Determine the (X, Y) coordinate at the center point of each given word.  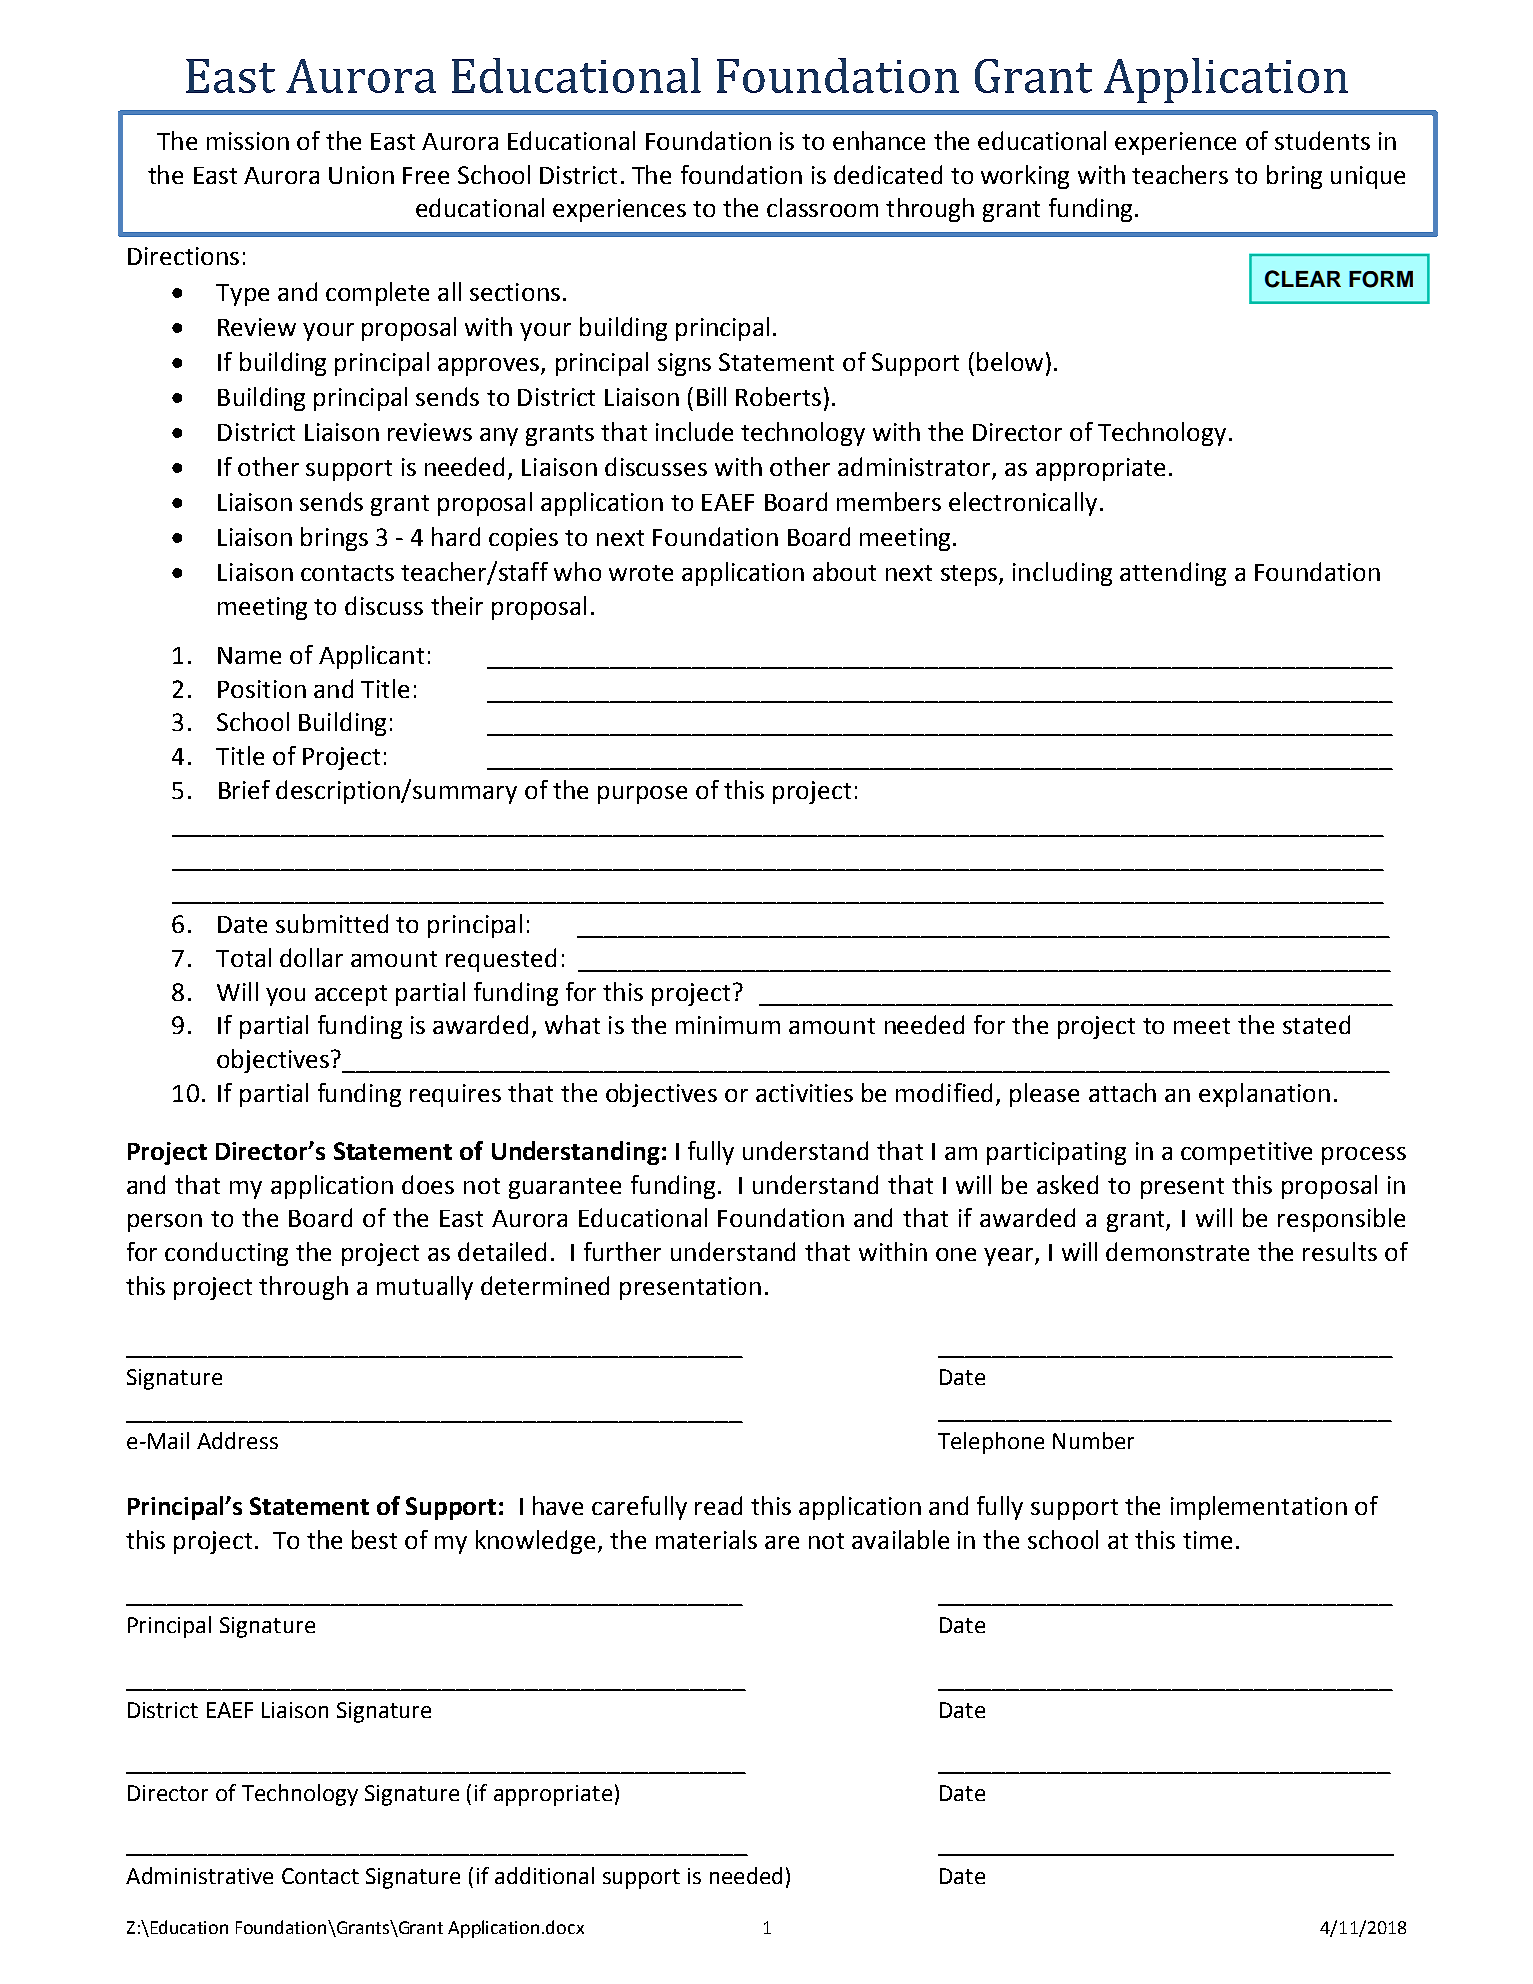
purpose (642, 795)
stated (1316, 1024)
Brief (244, 789)
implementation (1259, 1508)
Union (361, 175)
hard (456, 536)
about (844, 571)
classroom (822, 207)
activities (804, 1093)
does (428, 1184)
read (718, 1505)
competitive (1246, 1153)
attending (1173, 574)
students (1322, 140)
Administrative (199, 1875)
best (374, 1539)
